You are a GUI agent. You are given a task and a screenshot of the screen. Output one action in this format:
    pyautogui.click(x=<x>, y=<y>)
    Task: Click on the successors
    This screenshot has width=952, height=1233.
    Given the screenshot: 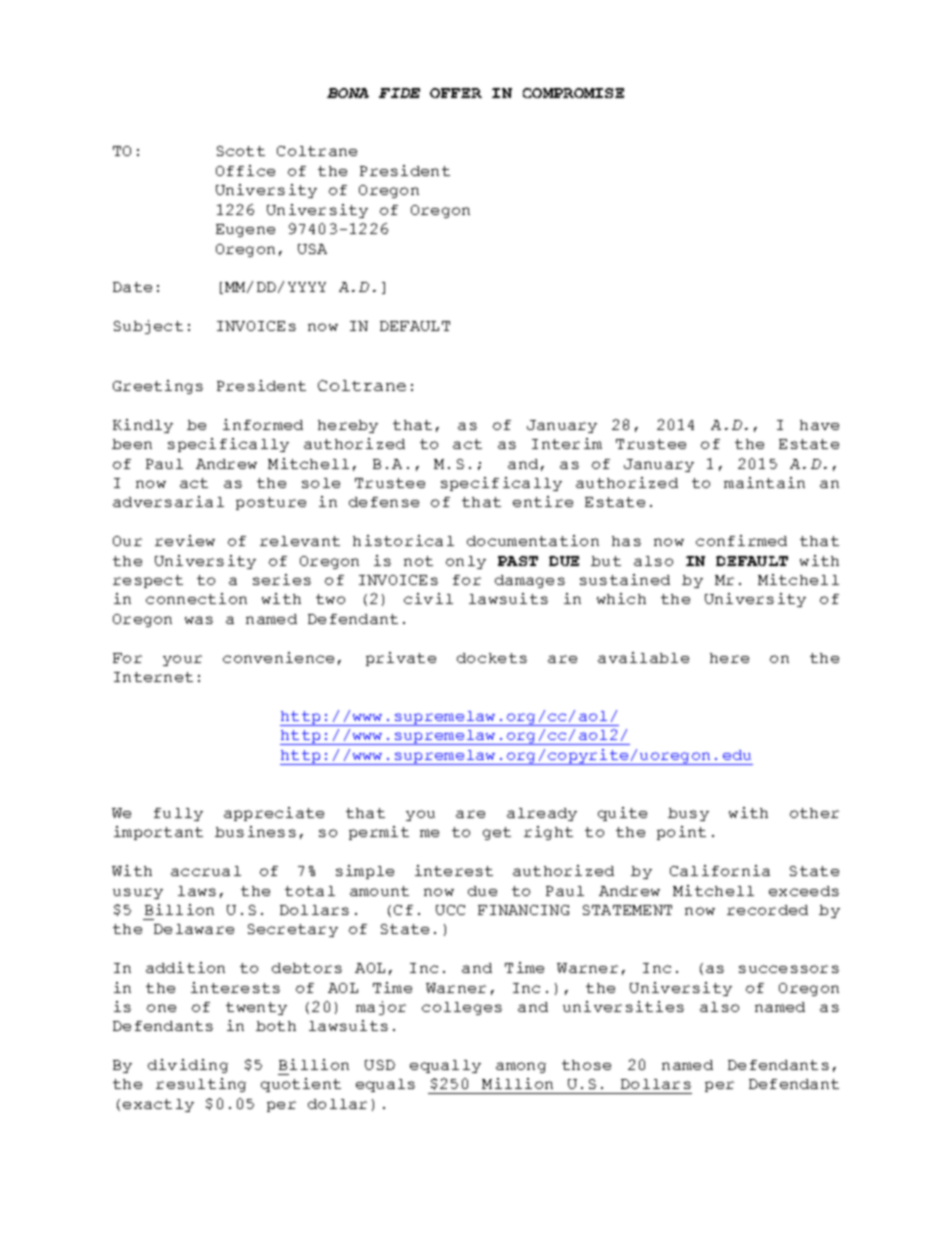 What is the action you would take?
    pyautogui.click(x=789, y=969)
